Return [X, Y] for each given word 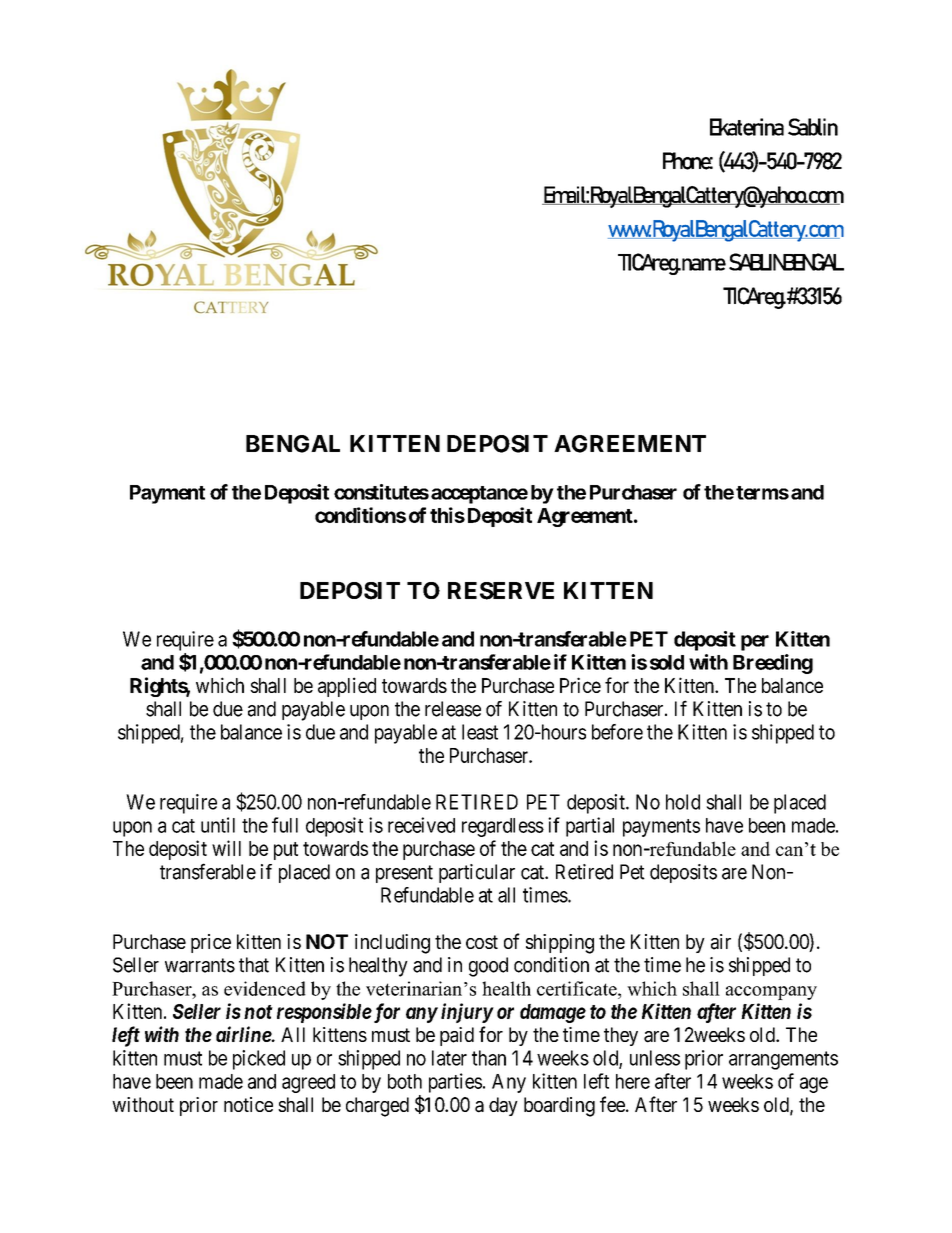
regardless [503, 827]
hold [683, 802]
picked [259, 1060]
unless [655, 1058]
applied [347, 687]
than [489, 1058]
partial [590, 827]
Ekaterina [747, 127]
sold [667, 662]
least [480, 732]
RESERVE [501, 591]
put [286, 851]
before [617, 732]
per [755, 643]
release [453, 709]
